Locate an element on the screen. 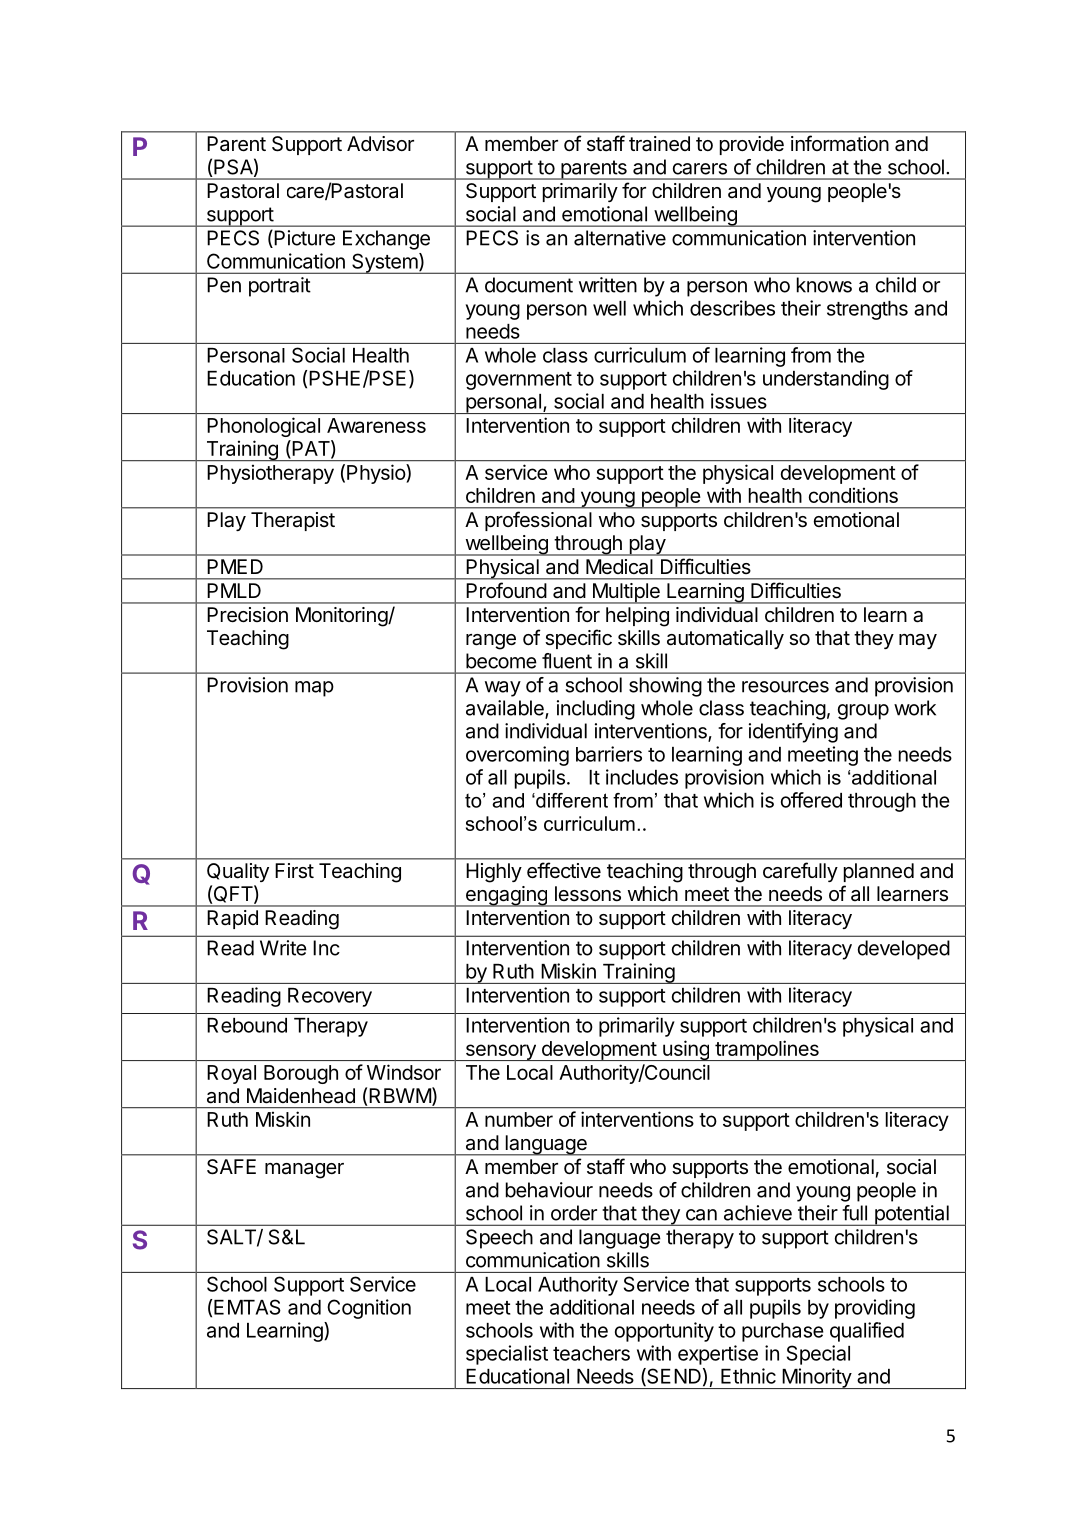 The image size is (1087, 1537). Picture is located at coordinates (303, 239).
